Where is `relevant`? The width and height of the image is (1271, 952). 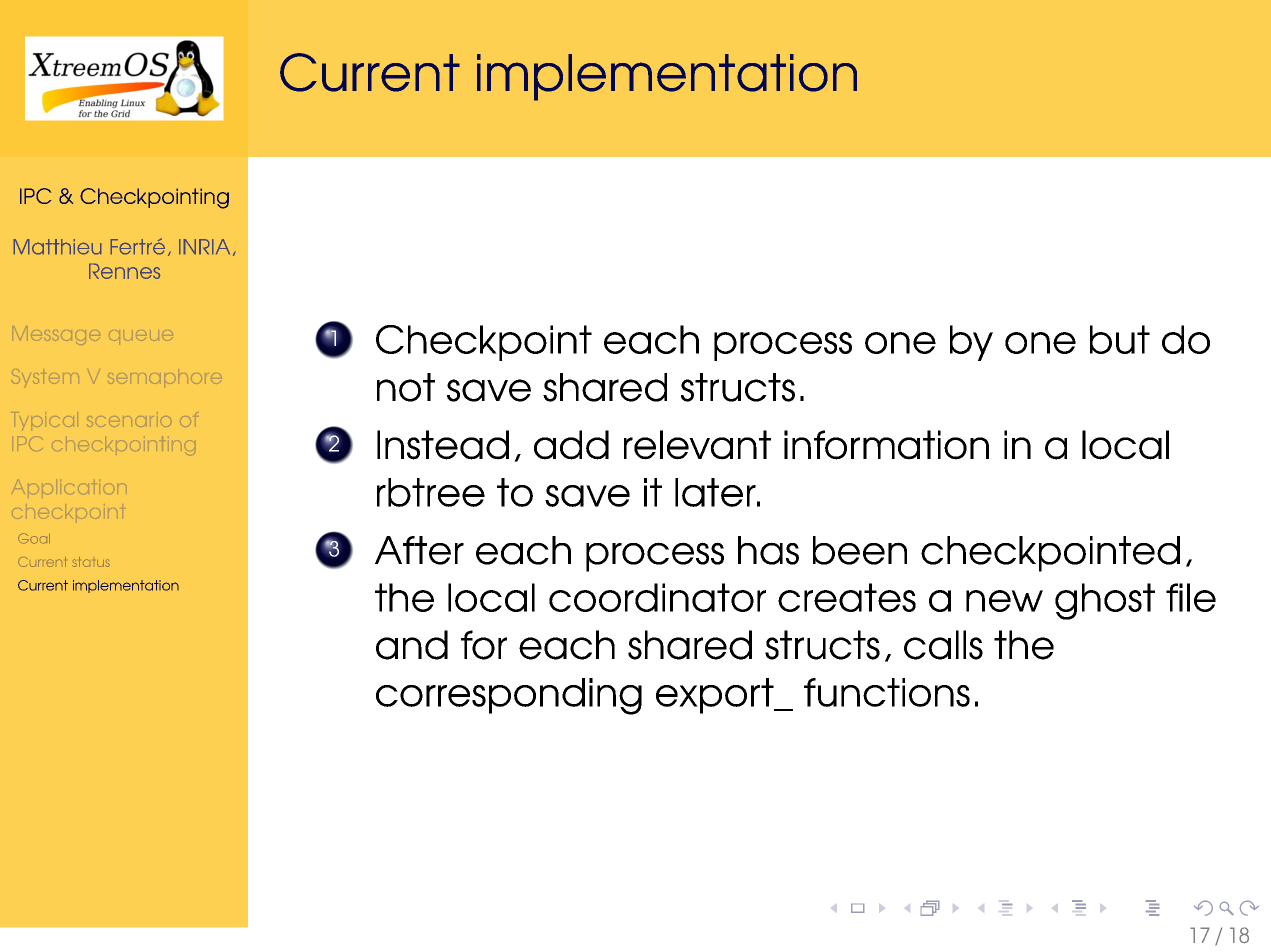 relevant is located at coordinates (697, 445).
